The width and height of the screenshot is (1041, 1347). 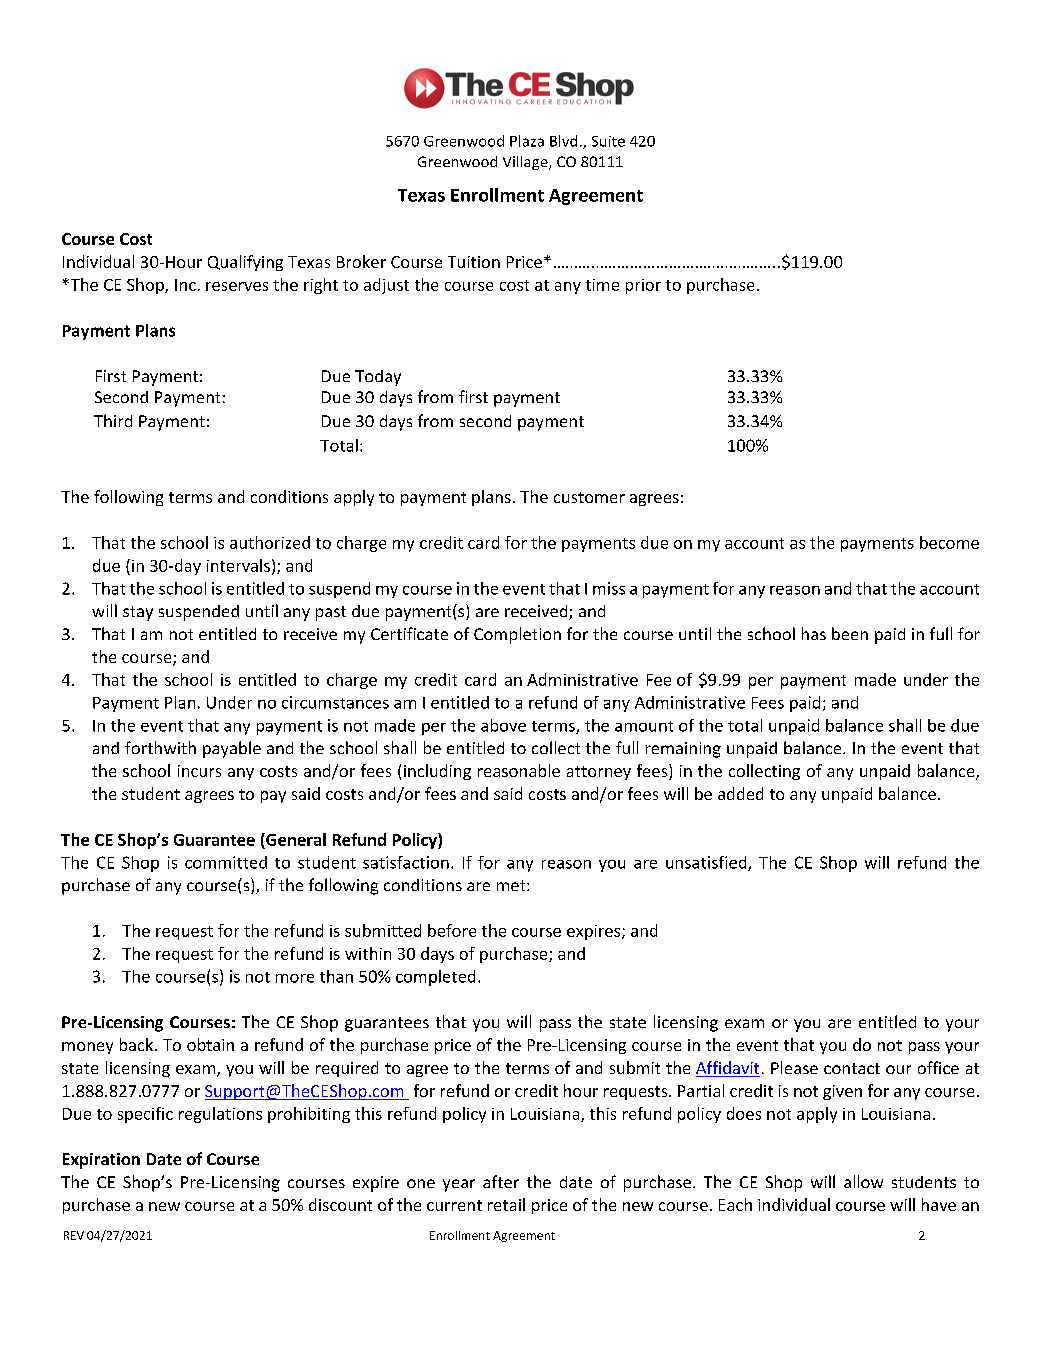 What do you see at coordinates (512, 885) in the screenshot?
I see `met` at bounding box center [512, 885].
